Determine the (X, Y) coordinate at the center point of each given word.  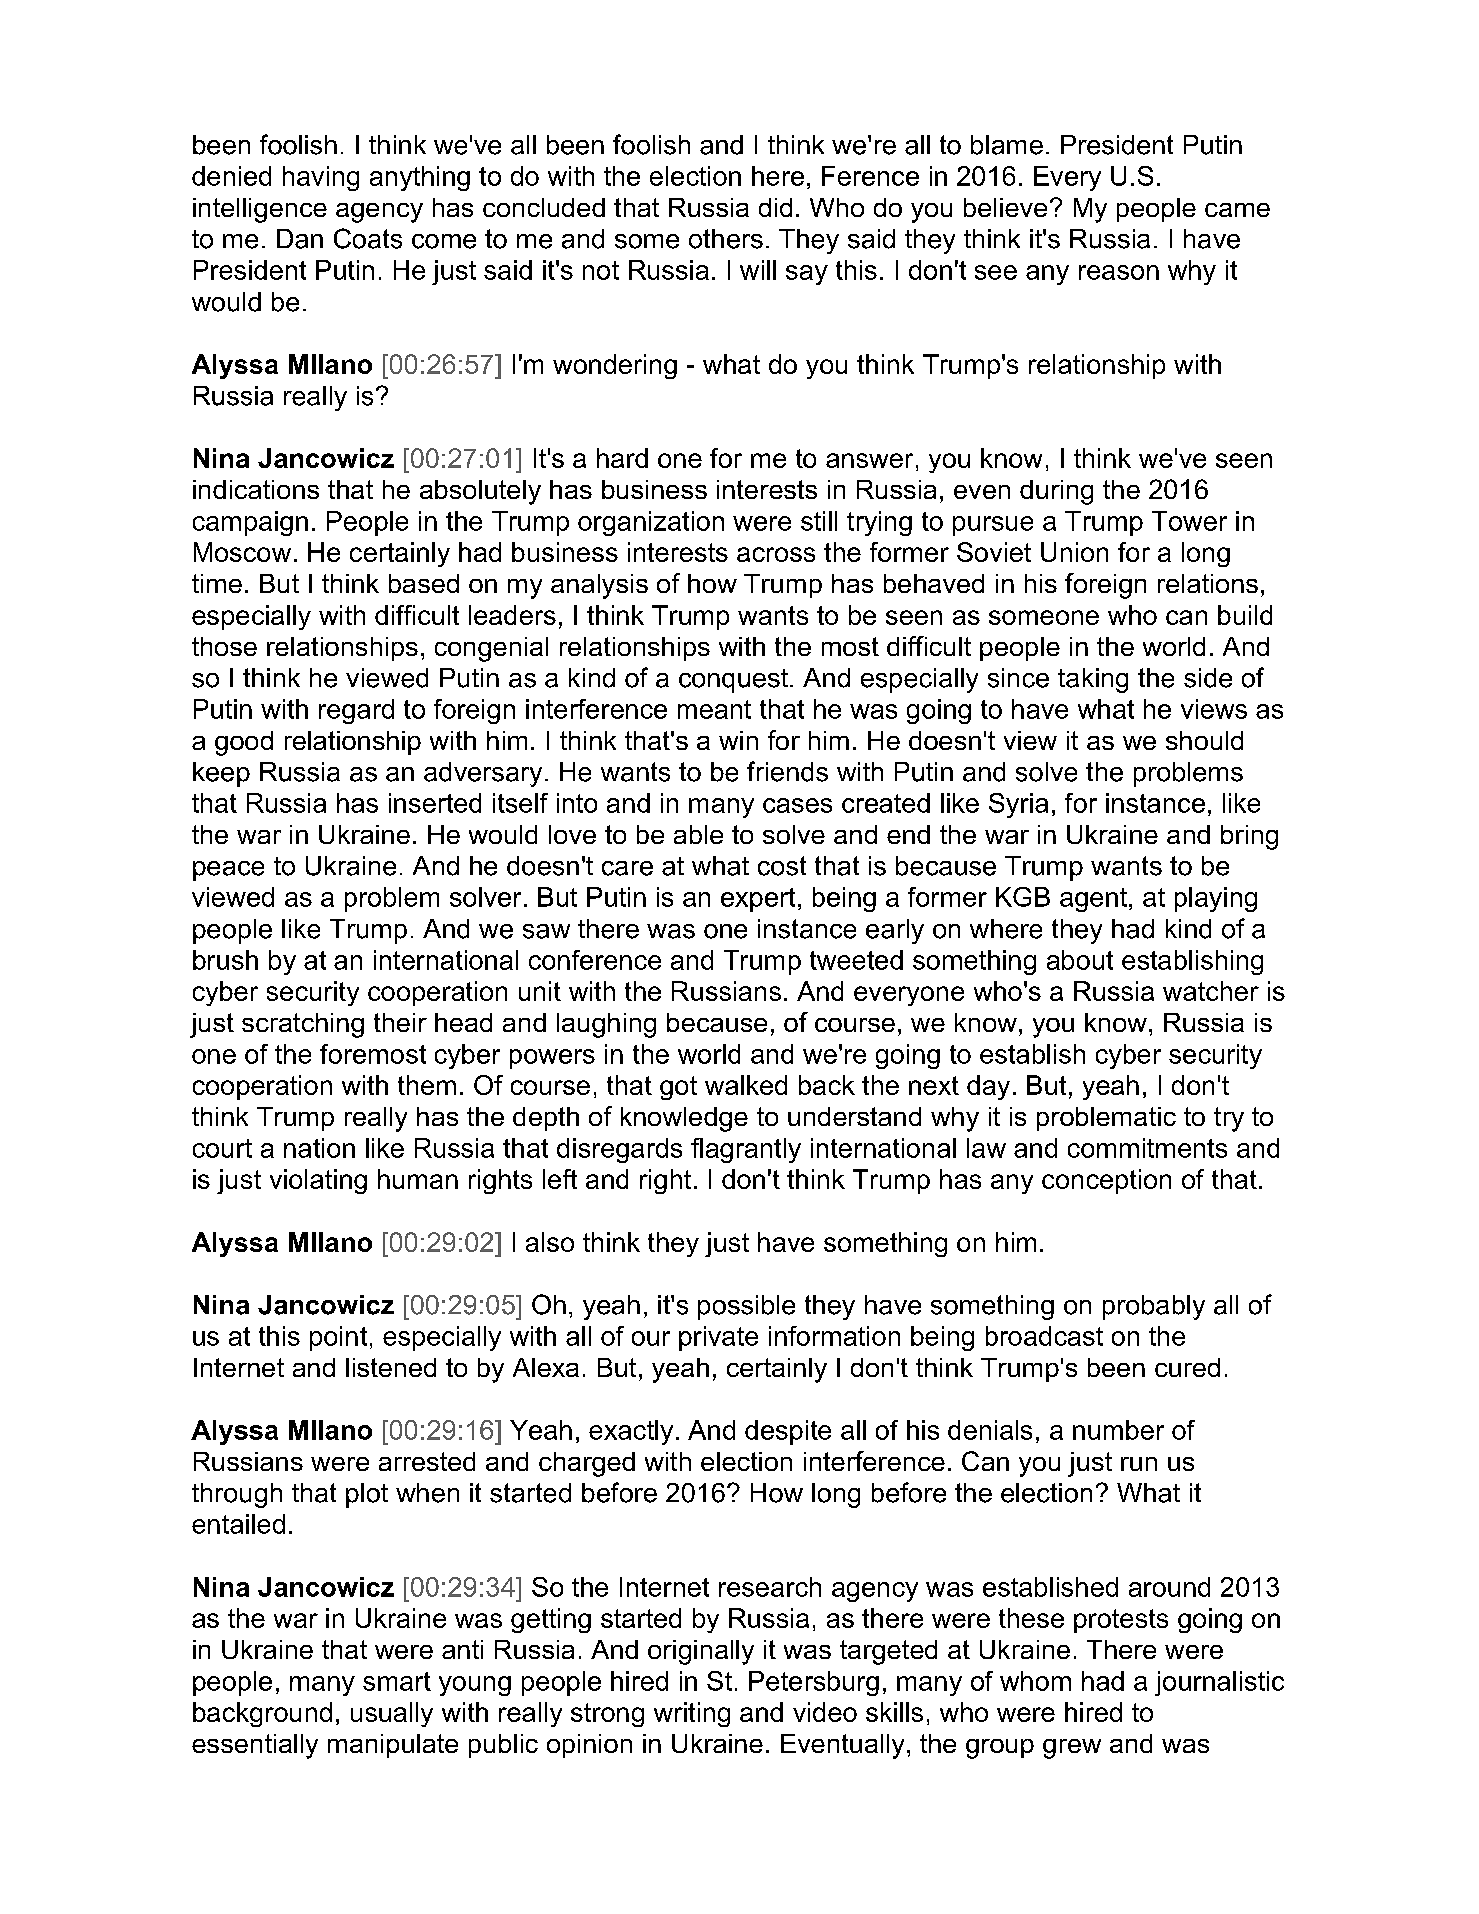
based (424, 583)
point (338, 1338)
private (718, 1338)
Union (1074, 552)
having (321, 178)
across (776, 554)
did (775, 207)
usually (392, 1714)
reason (1119, 272)
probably (1154, 1307)
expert (758, 900)
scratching (303, 1025)
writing (692, 1714)
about (1080, 960)
